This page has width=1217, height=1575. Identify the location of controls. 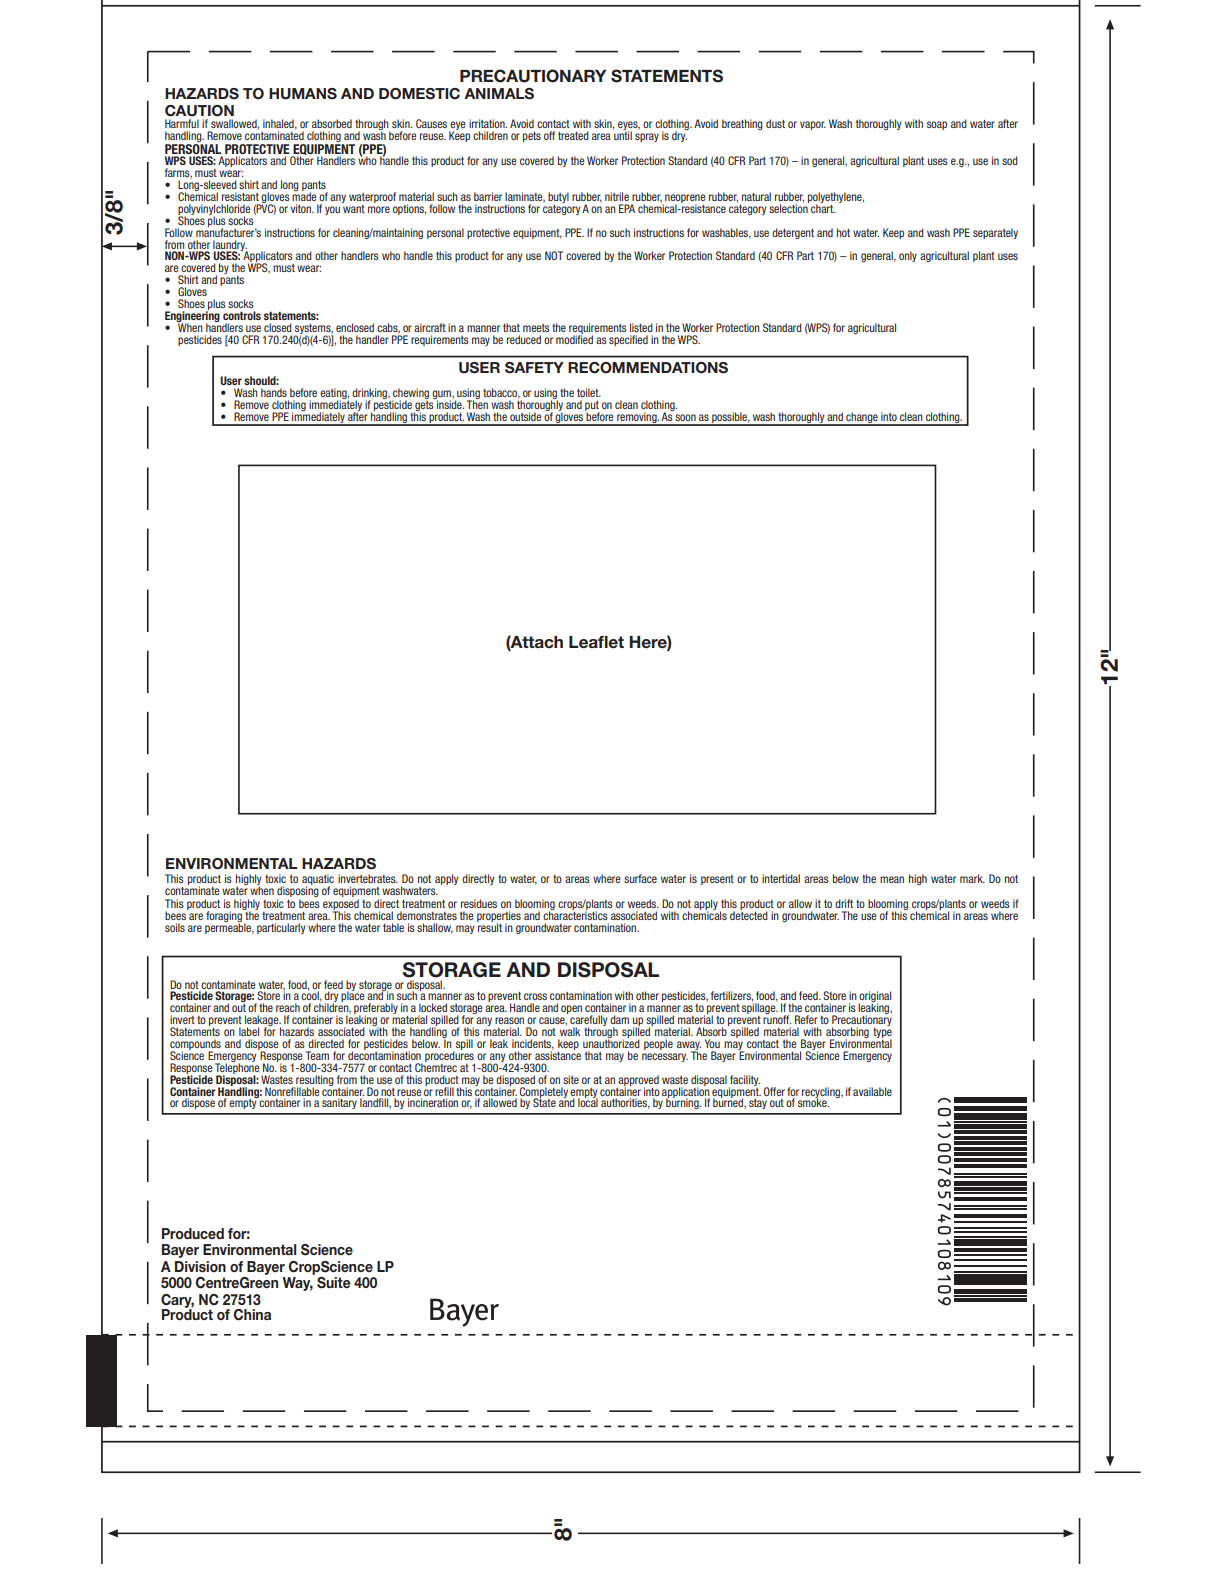
(242, 315).
